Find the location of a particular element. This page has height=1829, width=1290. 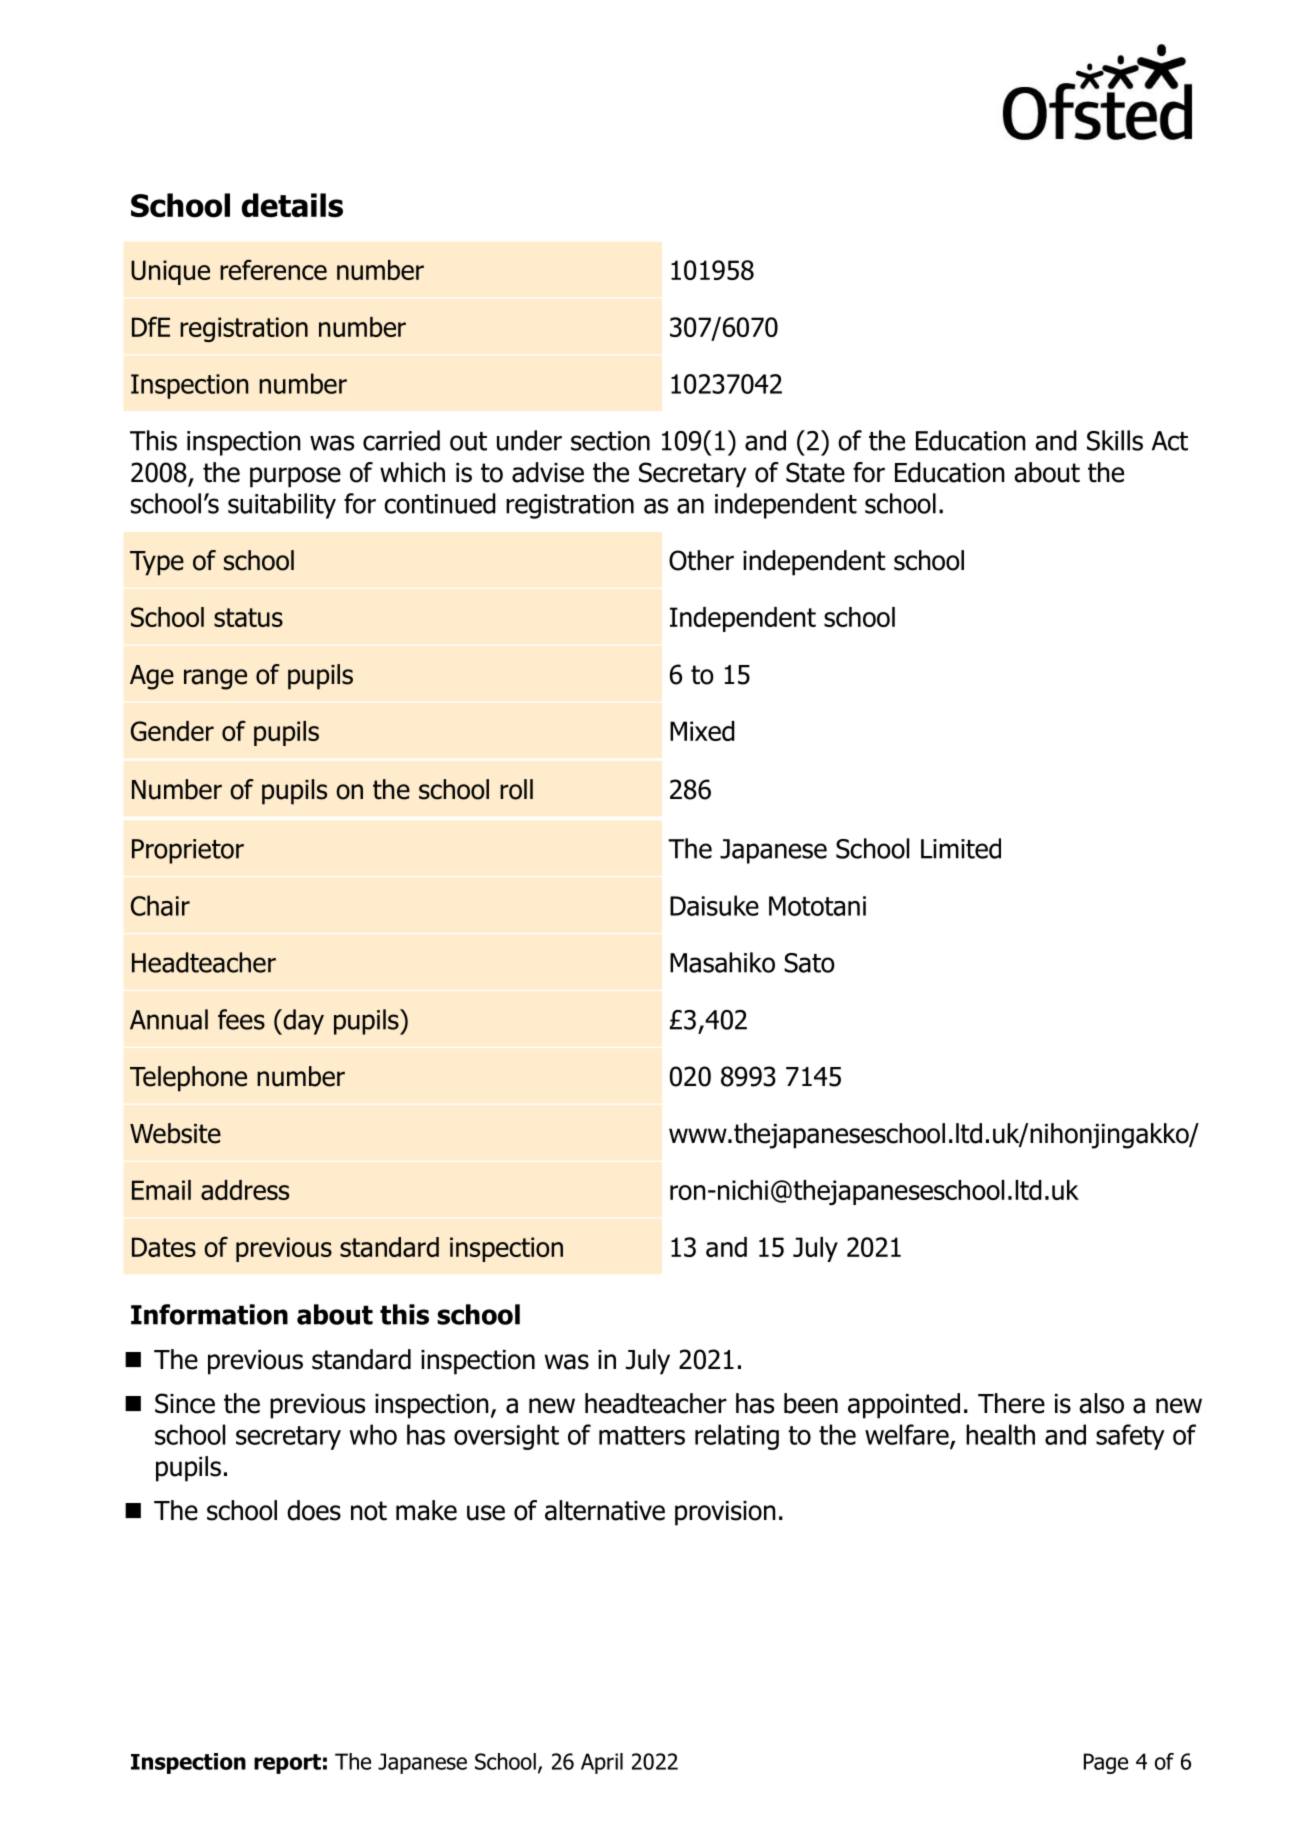

reference is located at coordinates (273, 269).
